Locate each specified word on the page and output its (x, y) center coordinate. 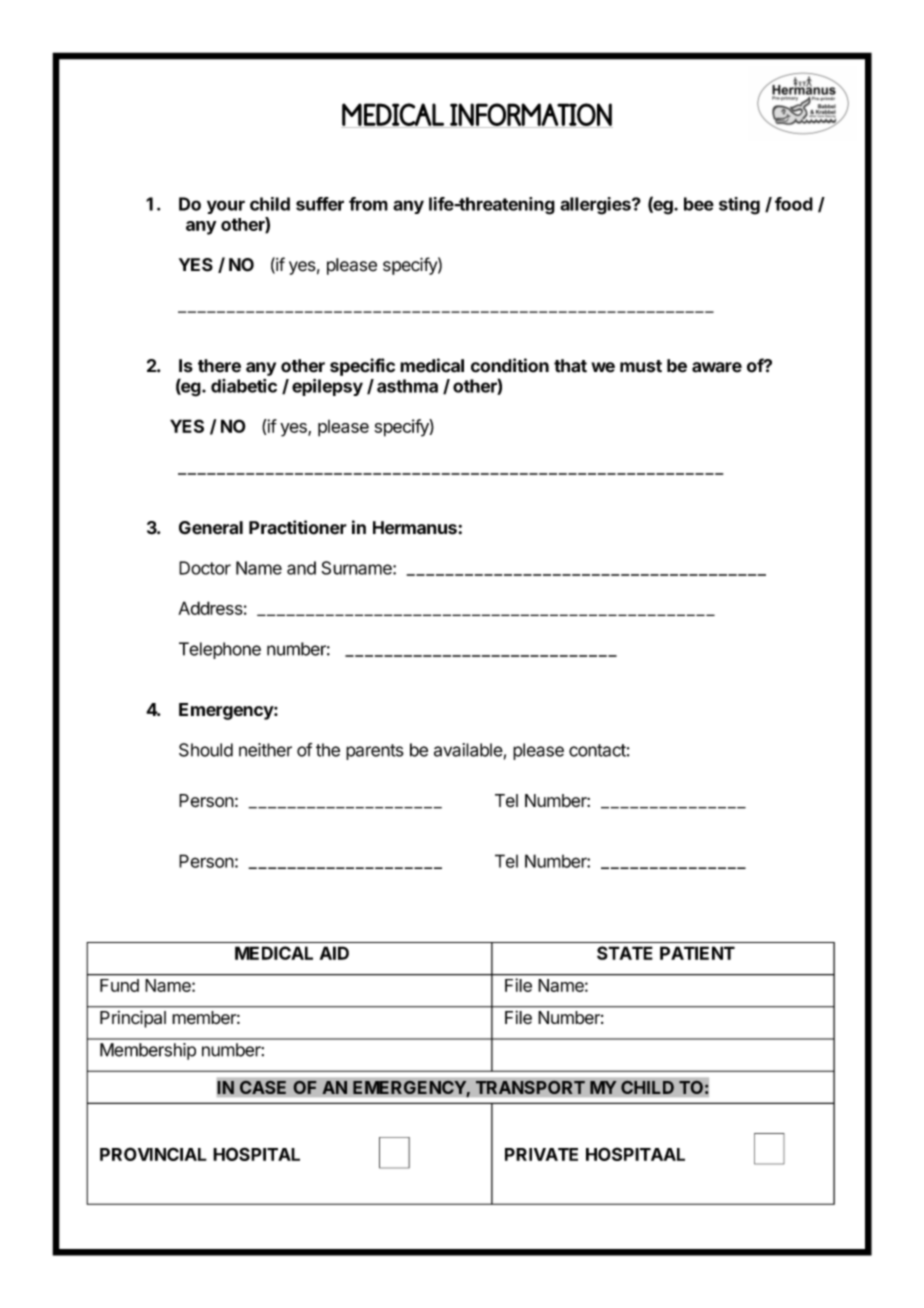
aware (717, 367)
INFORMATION (530, 115)
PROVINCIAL (153, 1154)
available (468, 750)
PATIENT (697, 953)
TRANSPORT (530, 1087)
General (211, 528)
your (226, 207)
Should (206, 750)
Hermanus (416, 528)
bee (699, 204)
